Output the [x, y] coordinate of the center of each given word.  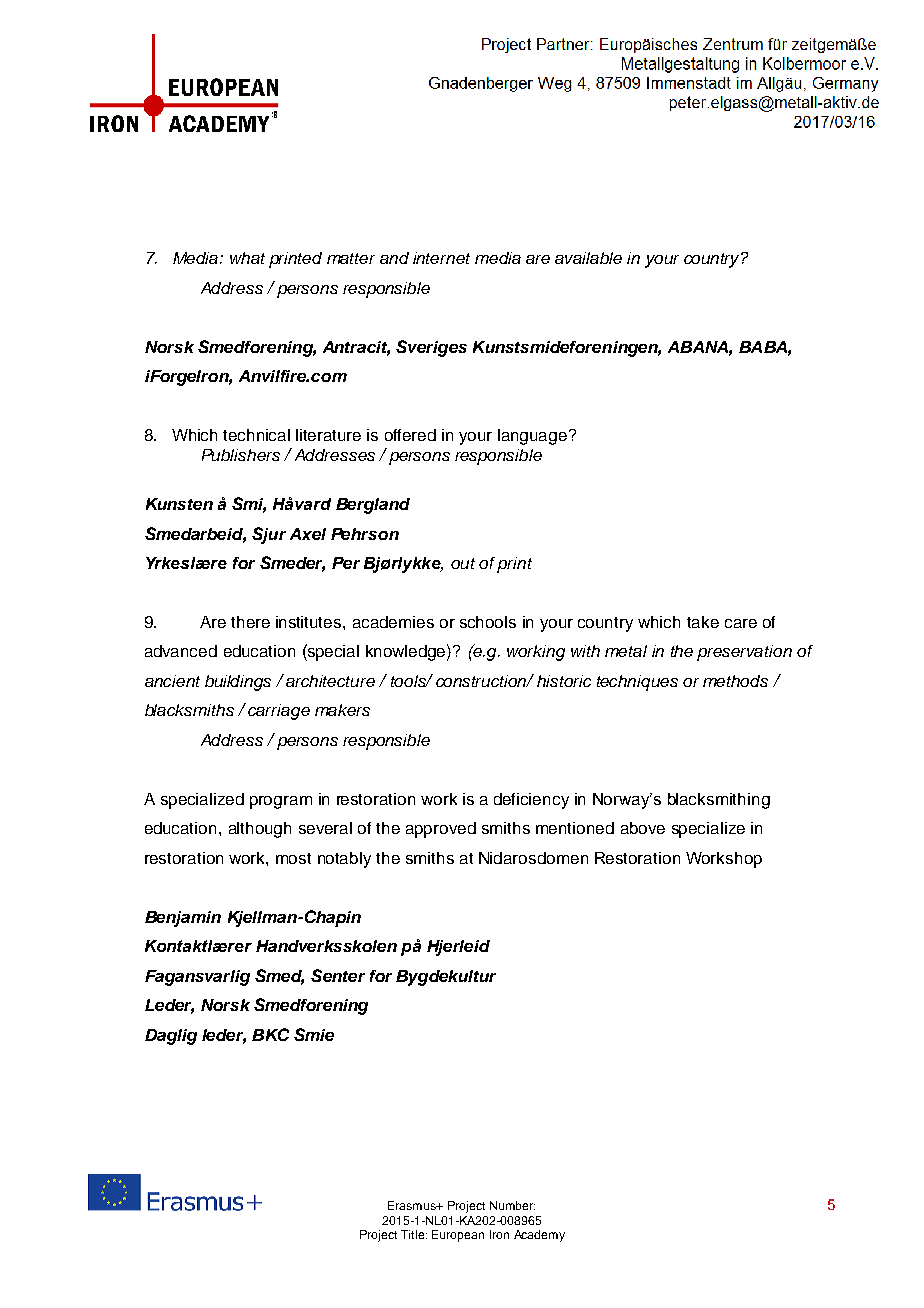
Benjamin [183, 919]
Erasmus [413, 1205]
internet [441, 258]
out [463, 563]
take [703, 622]
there [250, 622]
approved [441, 830]
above [643, 828]
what [247, 258]
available [588, 258]
